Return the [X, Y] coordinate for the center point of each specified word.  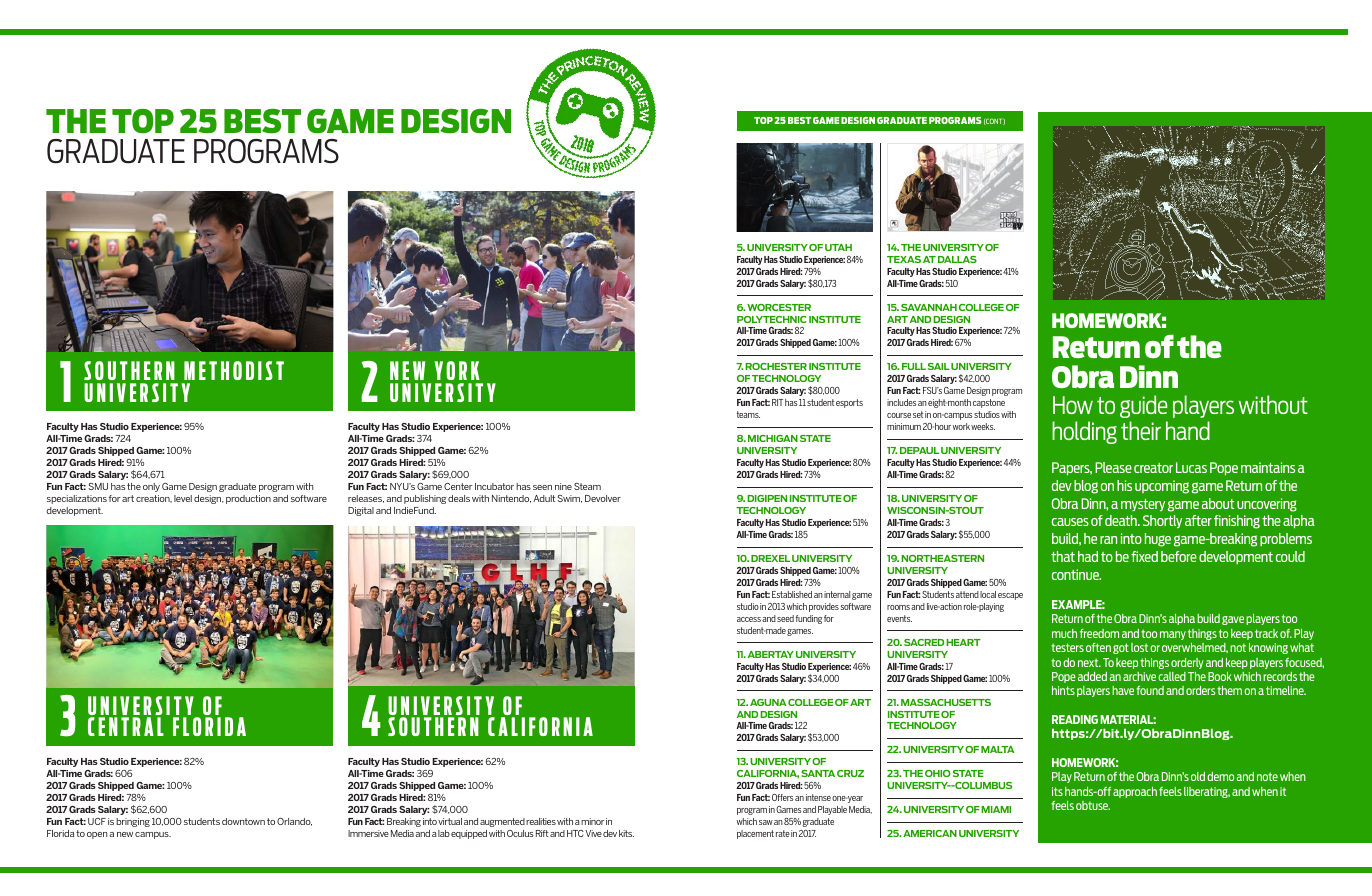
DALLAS [957, 259]
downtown [243, 821]
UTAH [838, 247]
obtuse [1093, 805]
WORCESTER [779, 307]
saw [766, 822]
